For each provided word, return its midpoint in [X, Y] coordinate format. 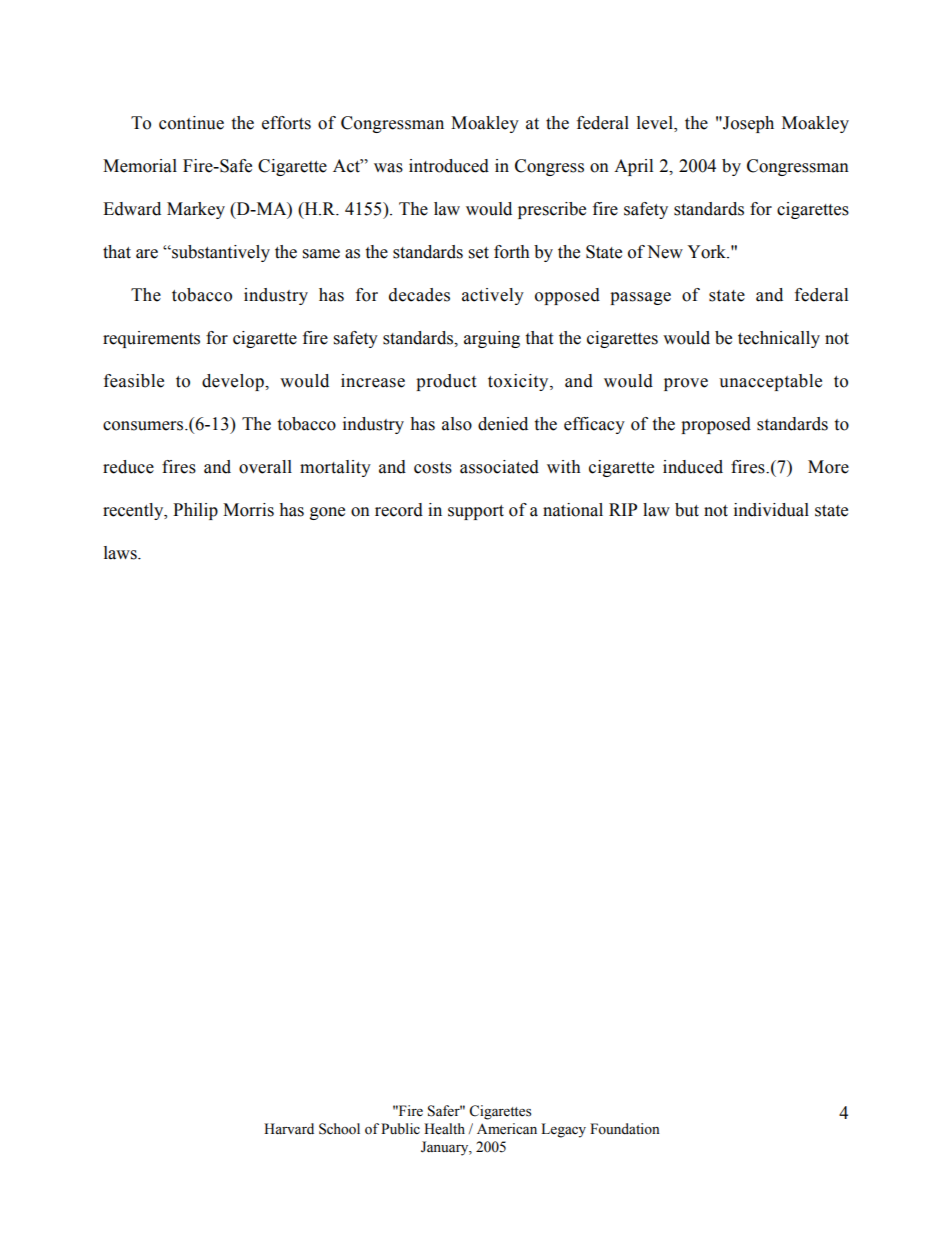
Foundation [625, 1129]
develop [234, 382]
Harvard [289, 1128]
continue [191, 123]
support [476, 512]
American [507, 1129]
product [446, 382]
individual [771, 510]
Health [444, 1129]
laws [121, 553]
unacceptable [770, 382]
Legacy [563, 1130]
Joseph [747, 124]
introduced [449, 166]
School [339, 1129]
